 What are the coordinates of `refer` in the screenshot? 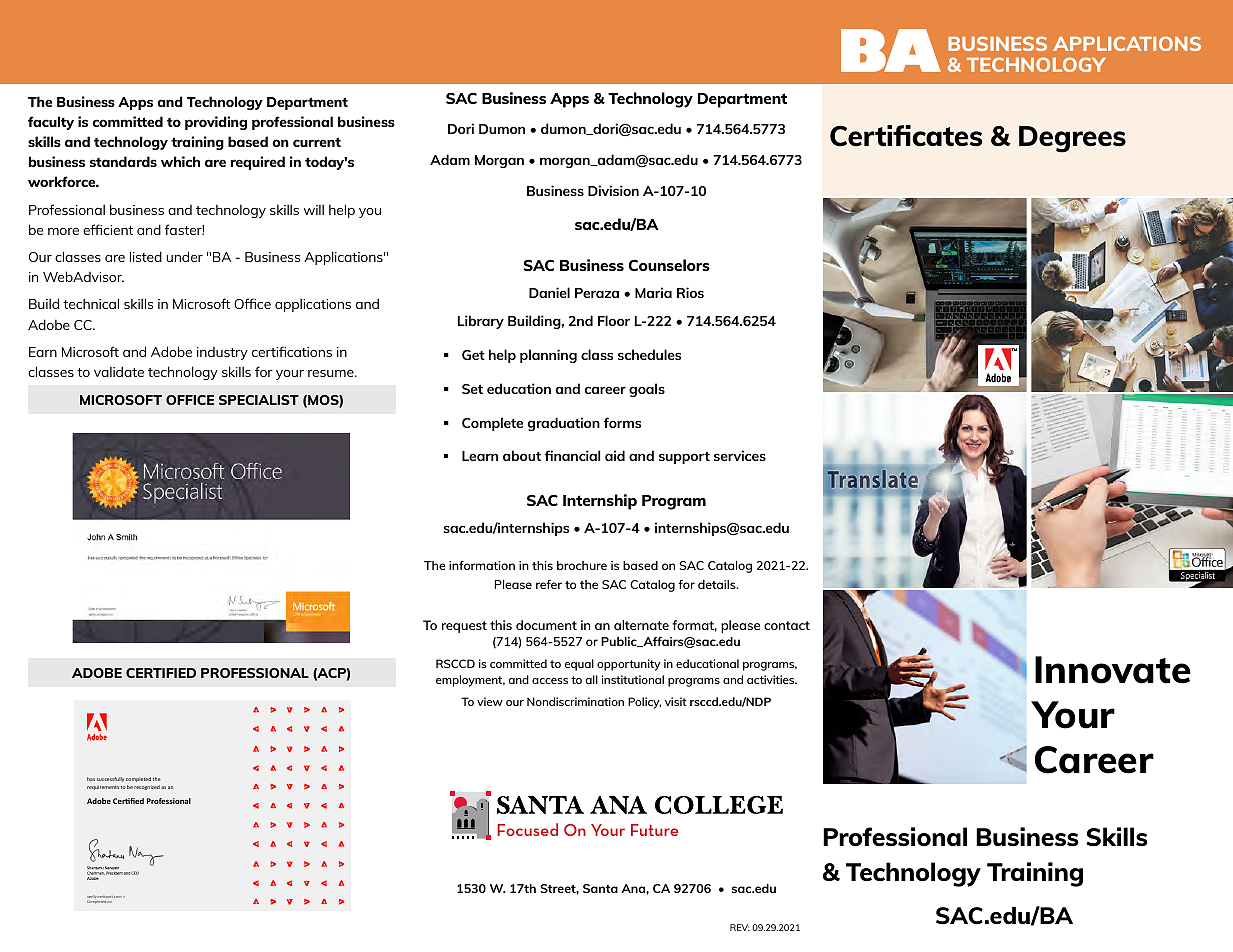 It's located at (549, 584).
